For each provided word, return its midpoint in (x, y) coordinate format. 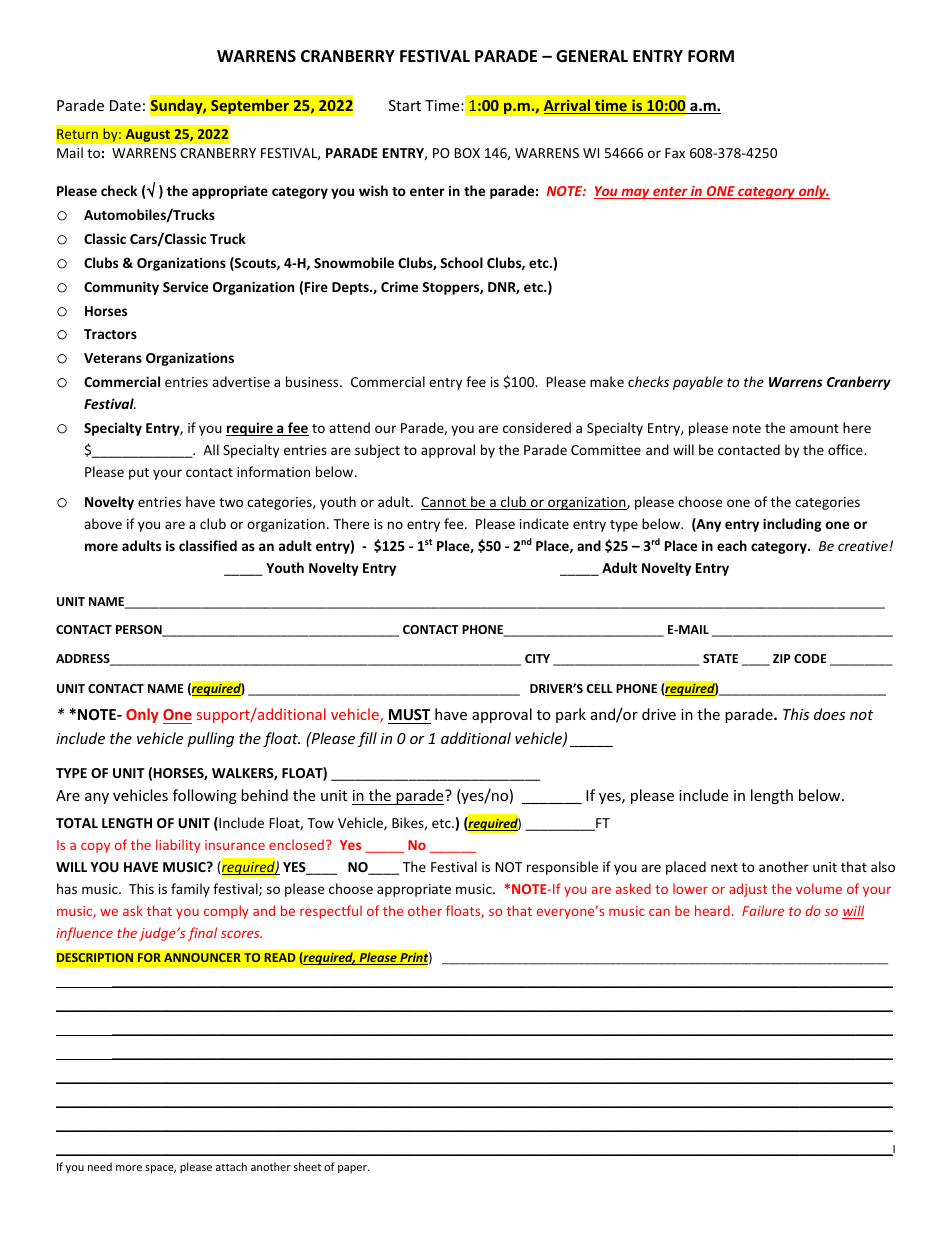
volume (819, 888)
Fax (675, 153)
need (100, 1166)
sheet (307, 1166)
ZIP (782, 658)
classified (208, 545)
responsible (562, 868)
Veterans (113, 358)
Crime (399, 286)
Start (405, 105)
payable (698, 383)
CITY (537, 658)
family (190, 890)
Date (125, 105)
